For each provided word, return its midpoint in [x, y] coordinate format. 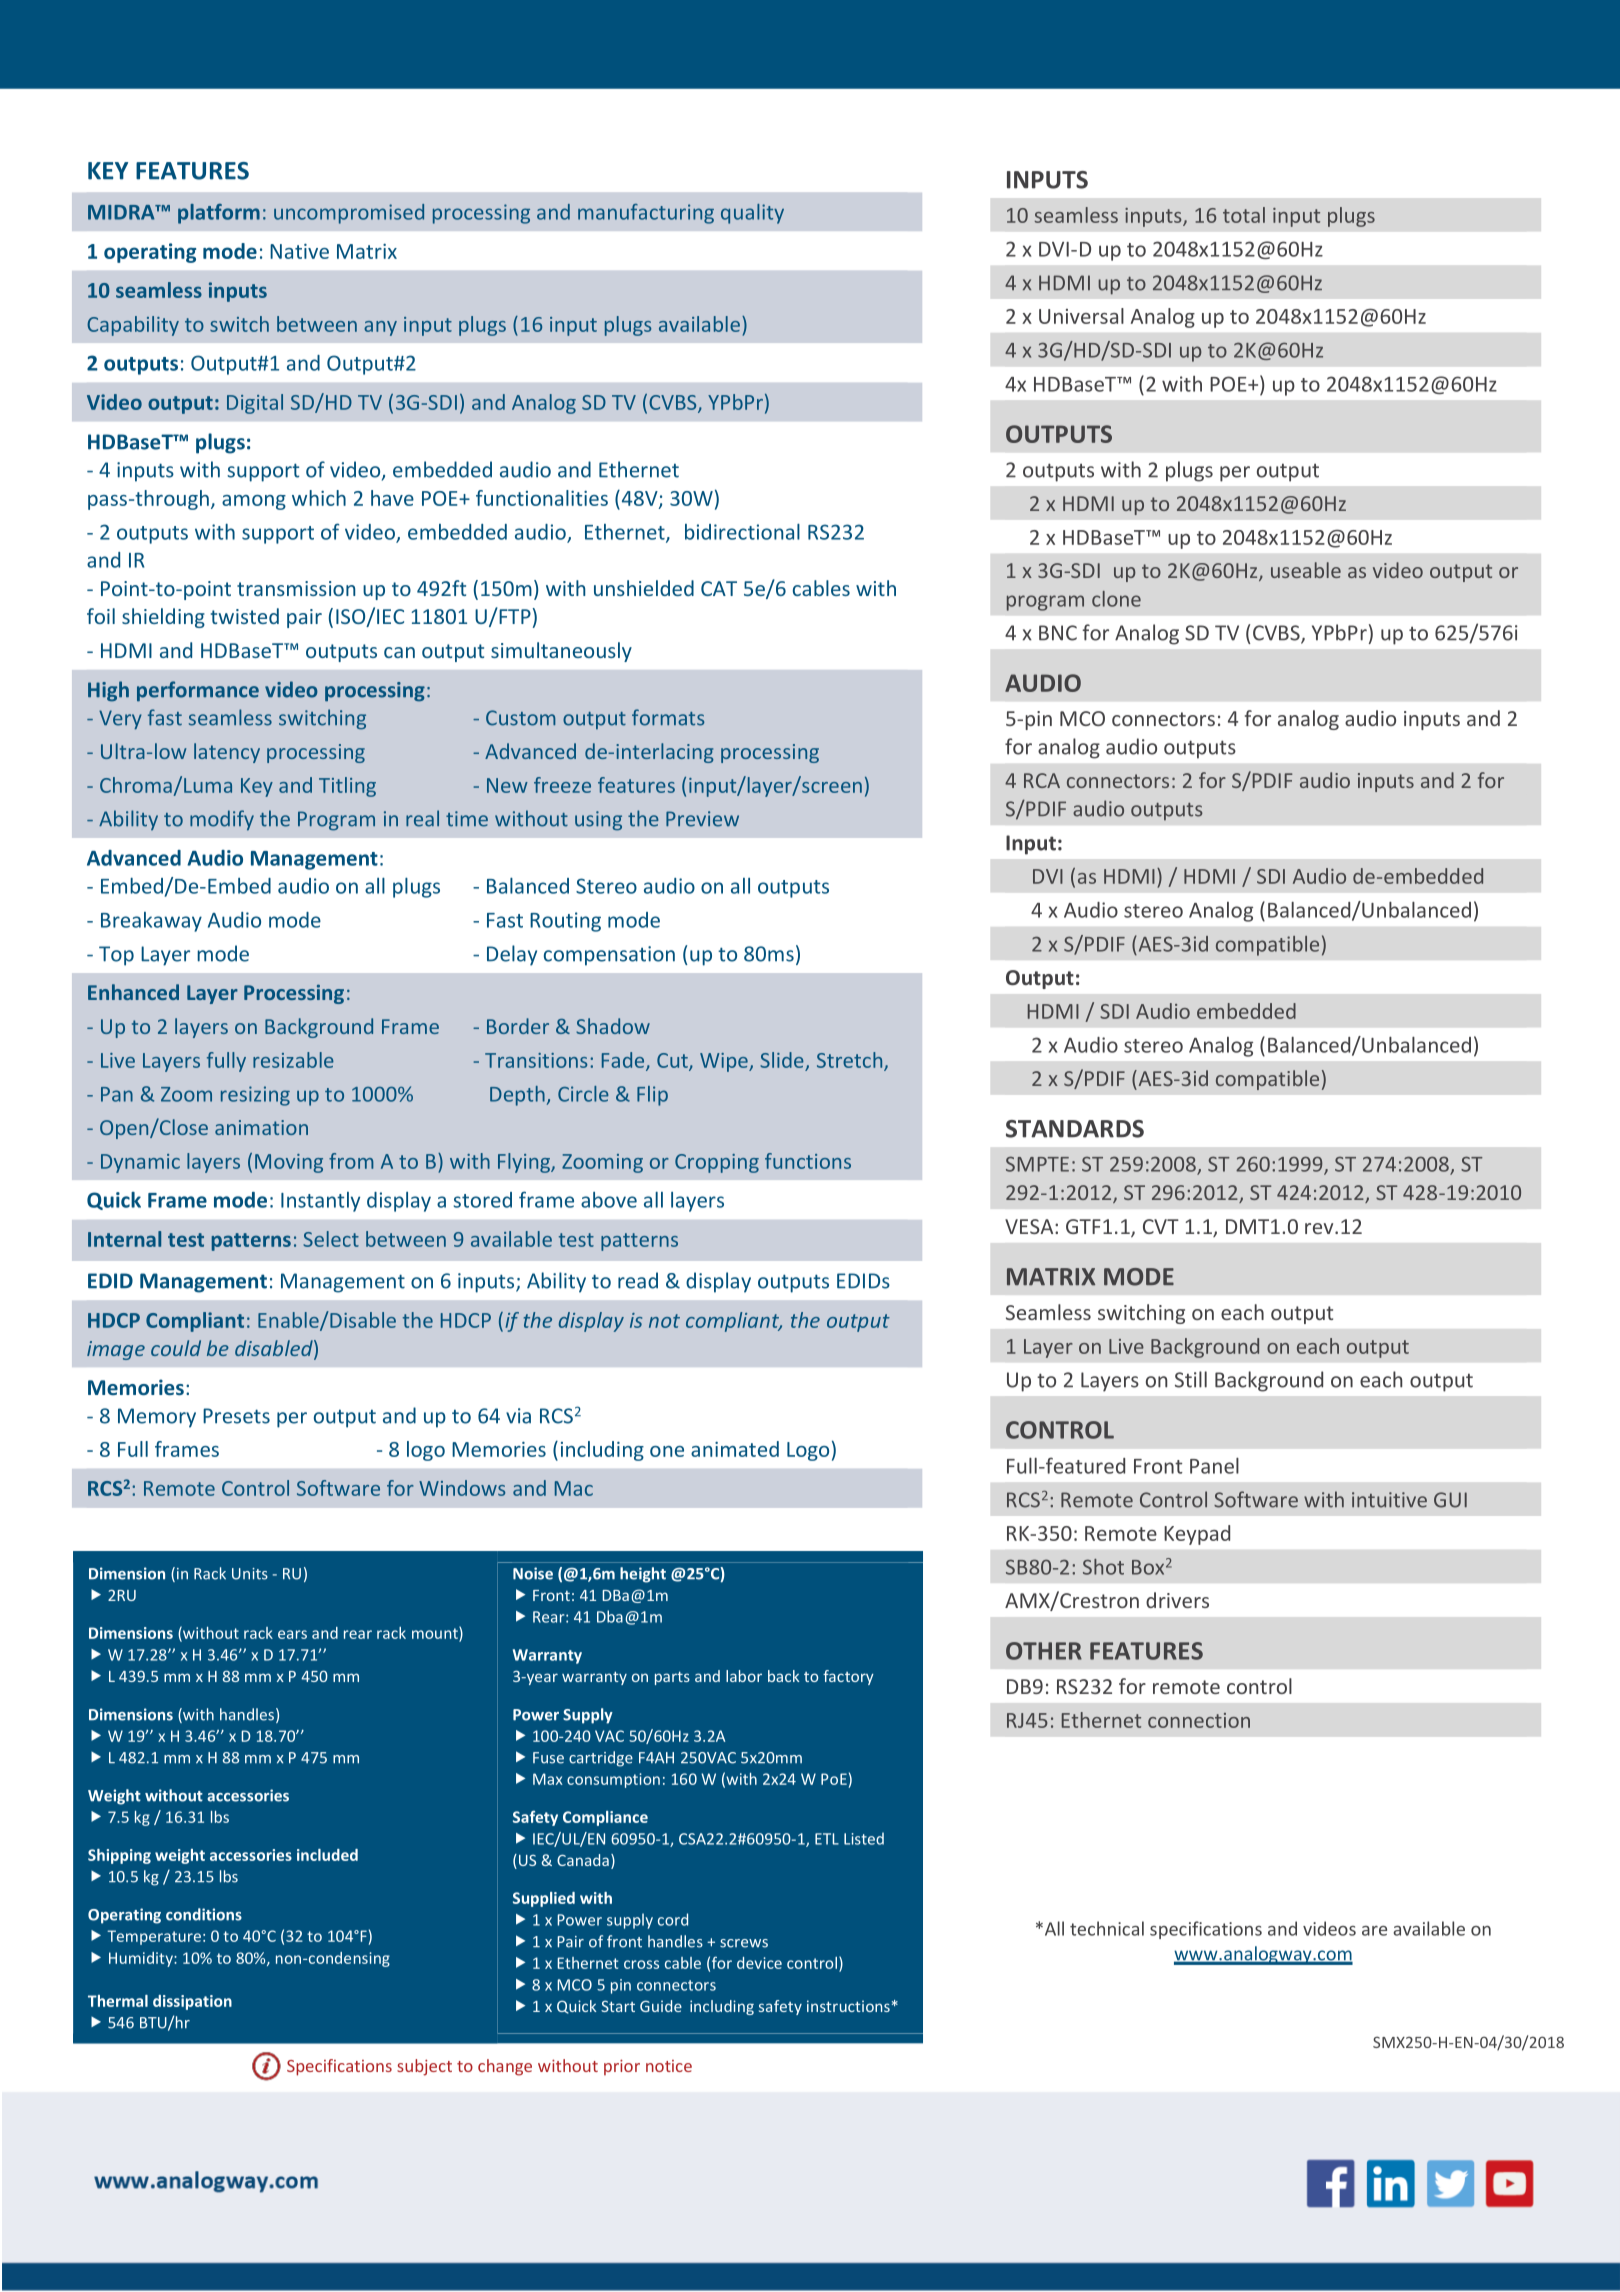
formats [668, 717]
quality [752, 214]
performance [198, 691]
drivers [1177, 1600]
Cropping [717, 1163]
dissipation [192, 2002]
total [1244, 215]
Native [299, 251]
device [759, 1963]
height [643, 1575]
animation [261, 1127]
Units [250, 1574]
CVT [1161, 1226]
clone [1116, 599]
